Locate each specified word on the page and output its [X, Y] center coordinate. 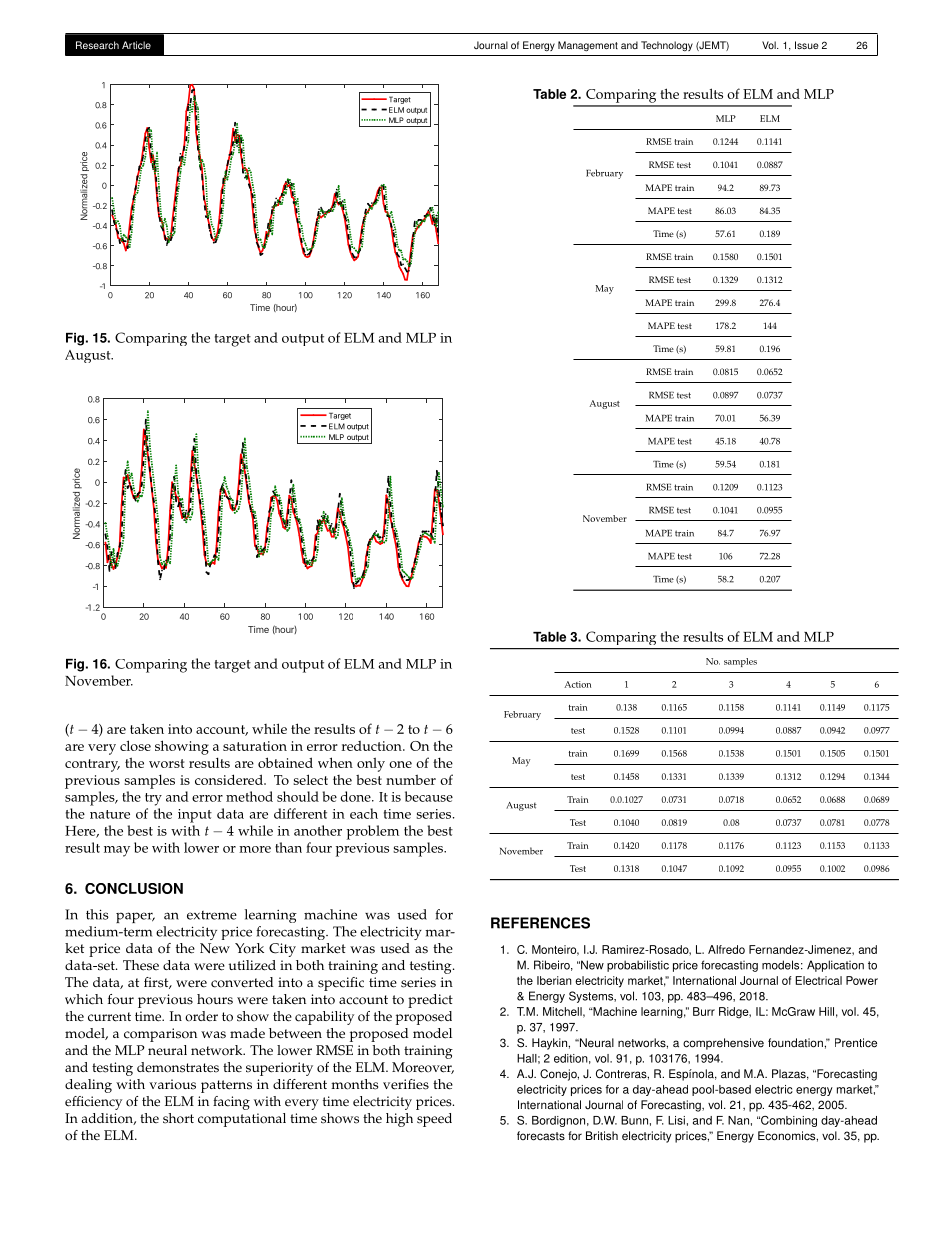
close [135, 745]
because [429, 796]
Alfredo [726, 949]
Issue [807, 45]
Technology [667, 46]
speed [434, 1120]
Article [136, 45]
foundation [796, 1043]
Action [577, 684]
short [178, 1118]
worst [166, 763]
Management [588, 46]
